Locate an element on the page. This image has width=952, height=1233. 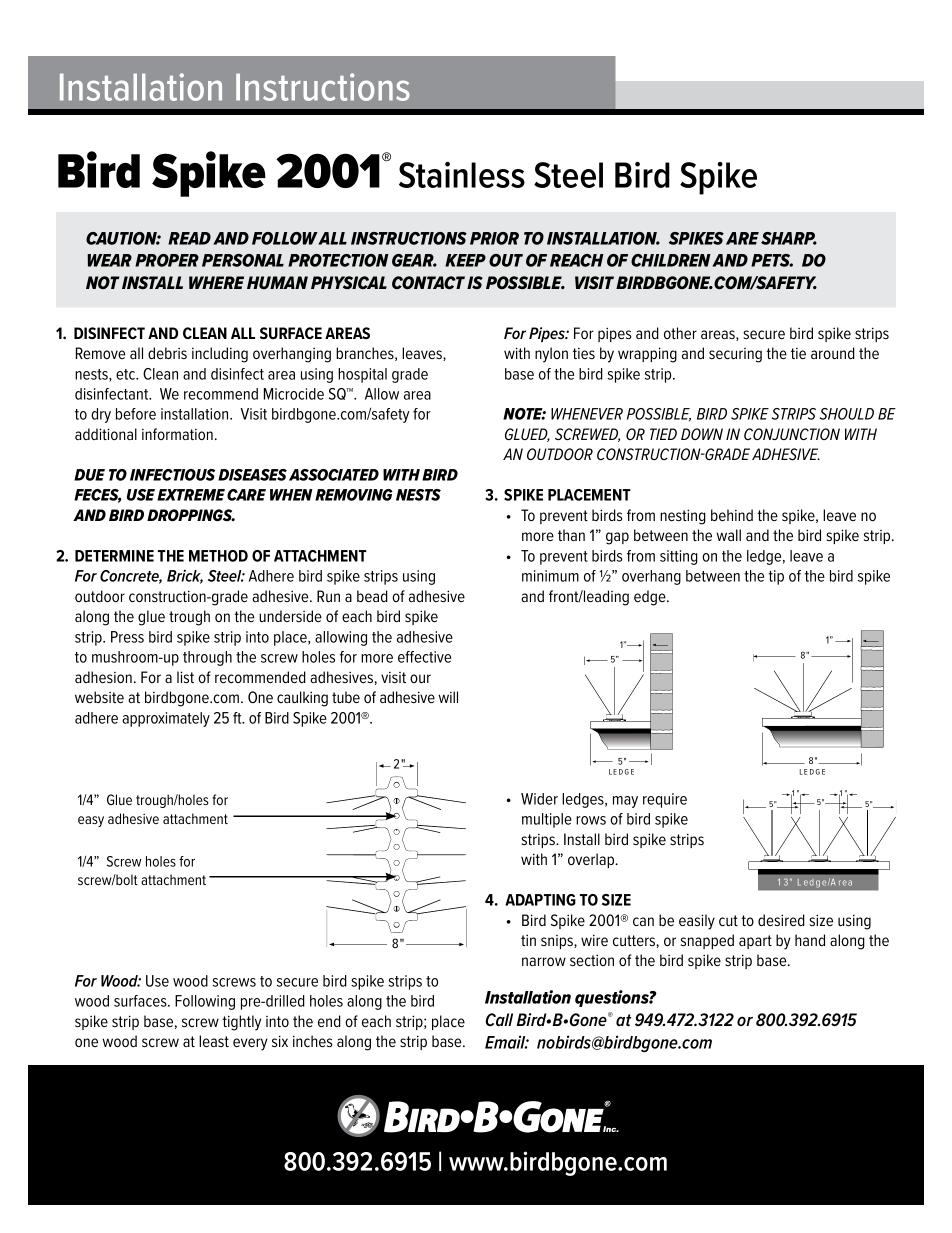
Call is located at coordinates (499, 1019).
